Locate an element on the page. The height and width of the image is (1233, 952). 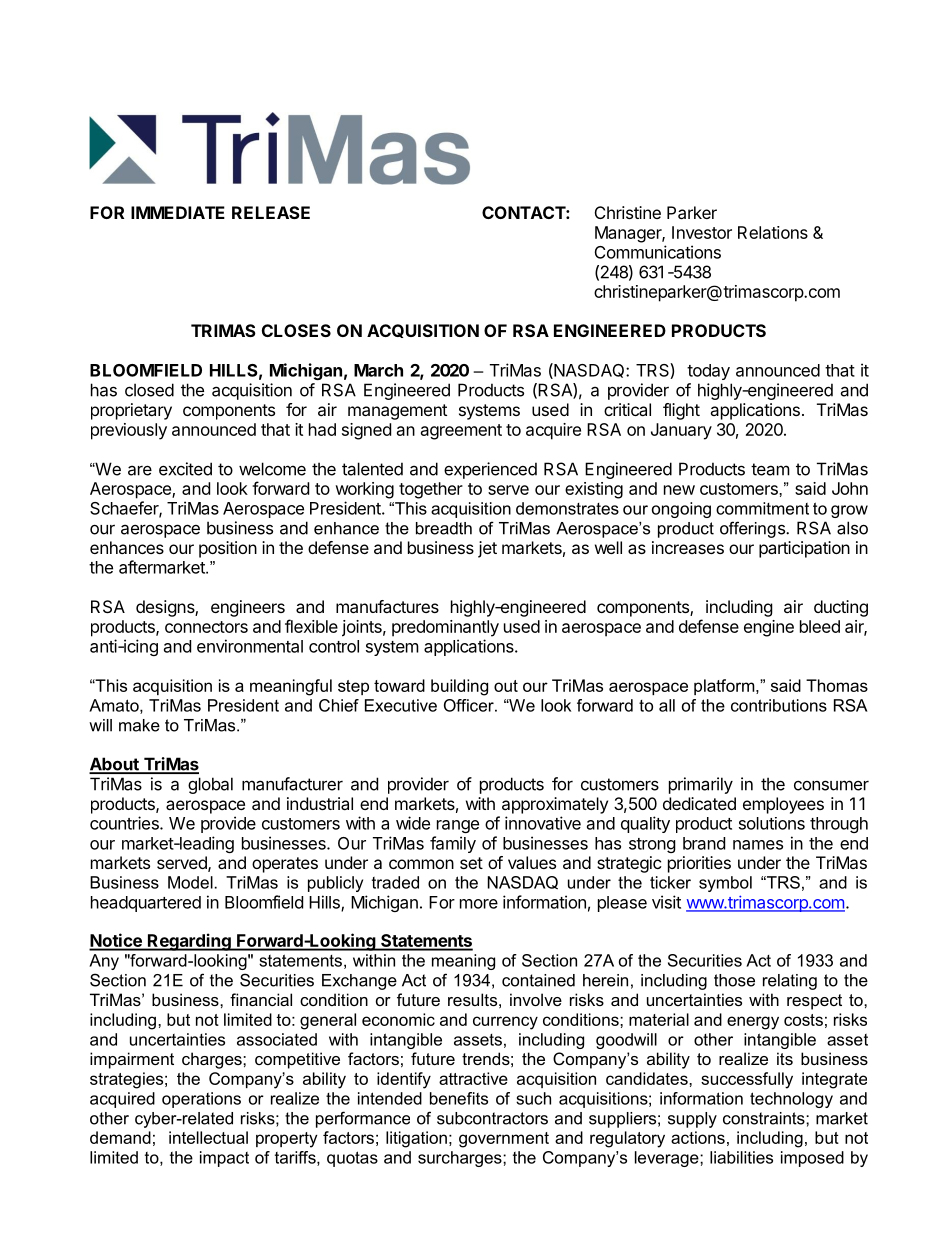
those is located at coordinates (734, 980).
